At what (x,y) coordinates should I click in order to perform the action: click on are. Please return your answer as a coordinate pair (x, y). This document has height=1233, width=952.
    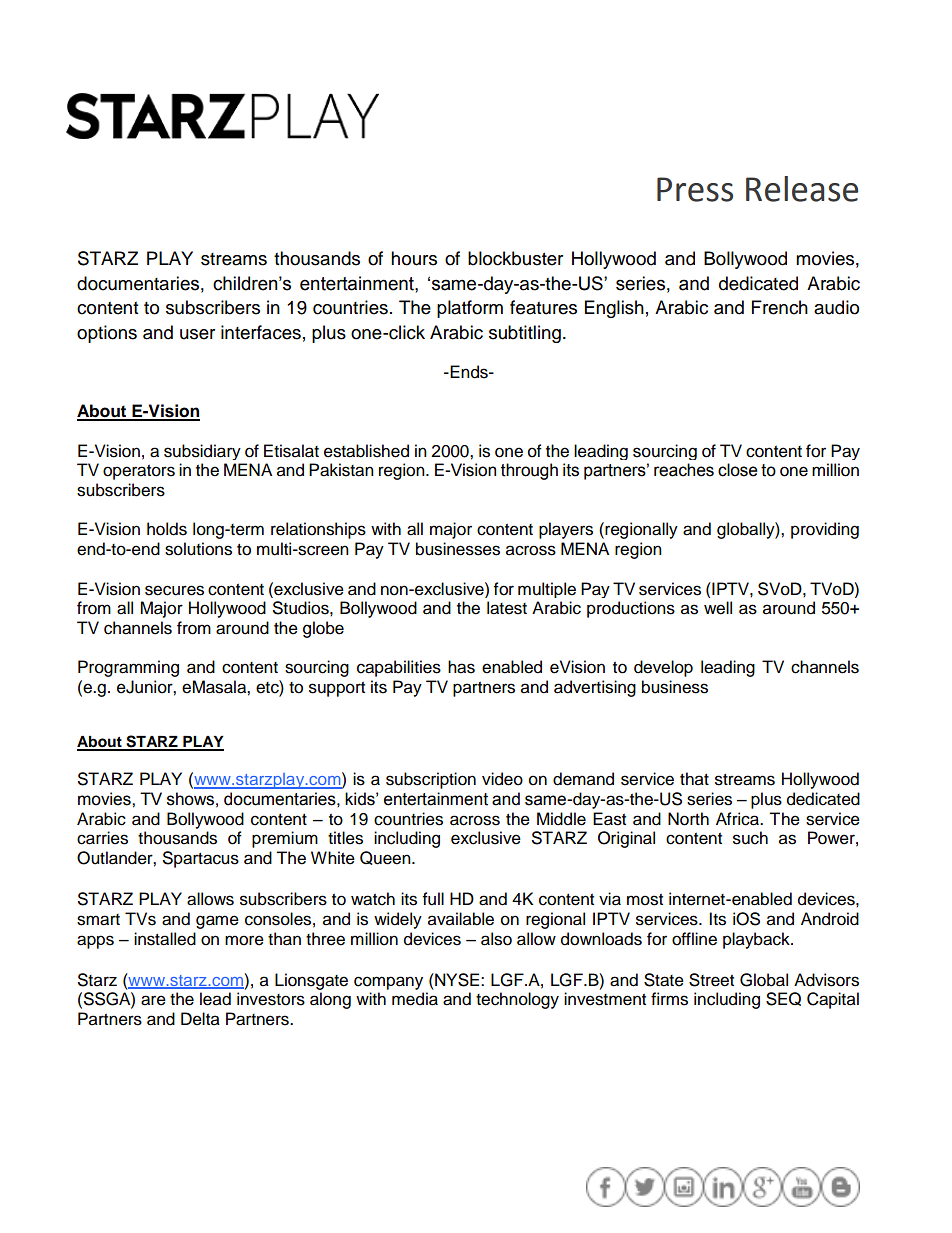
    Looking at the image, I should click on (153, 1000).
